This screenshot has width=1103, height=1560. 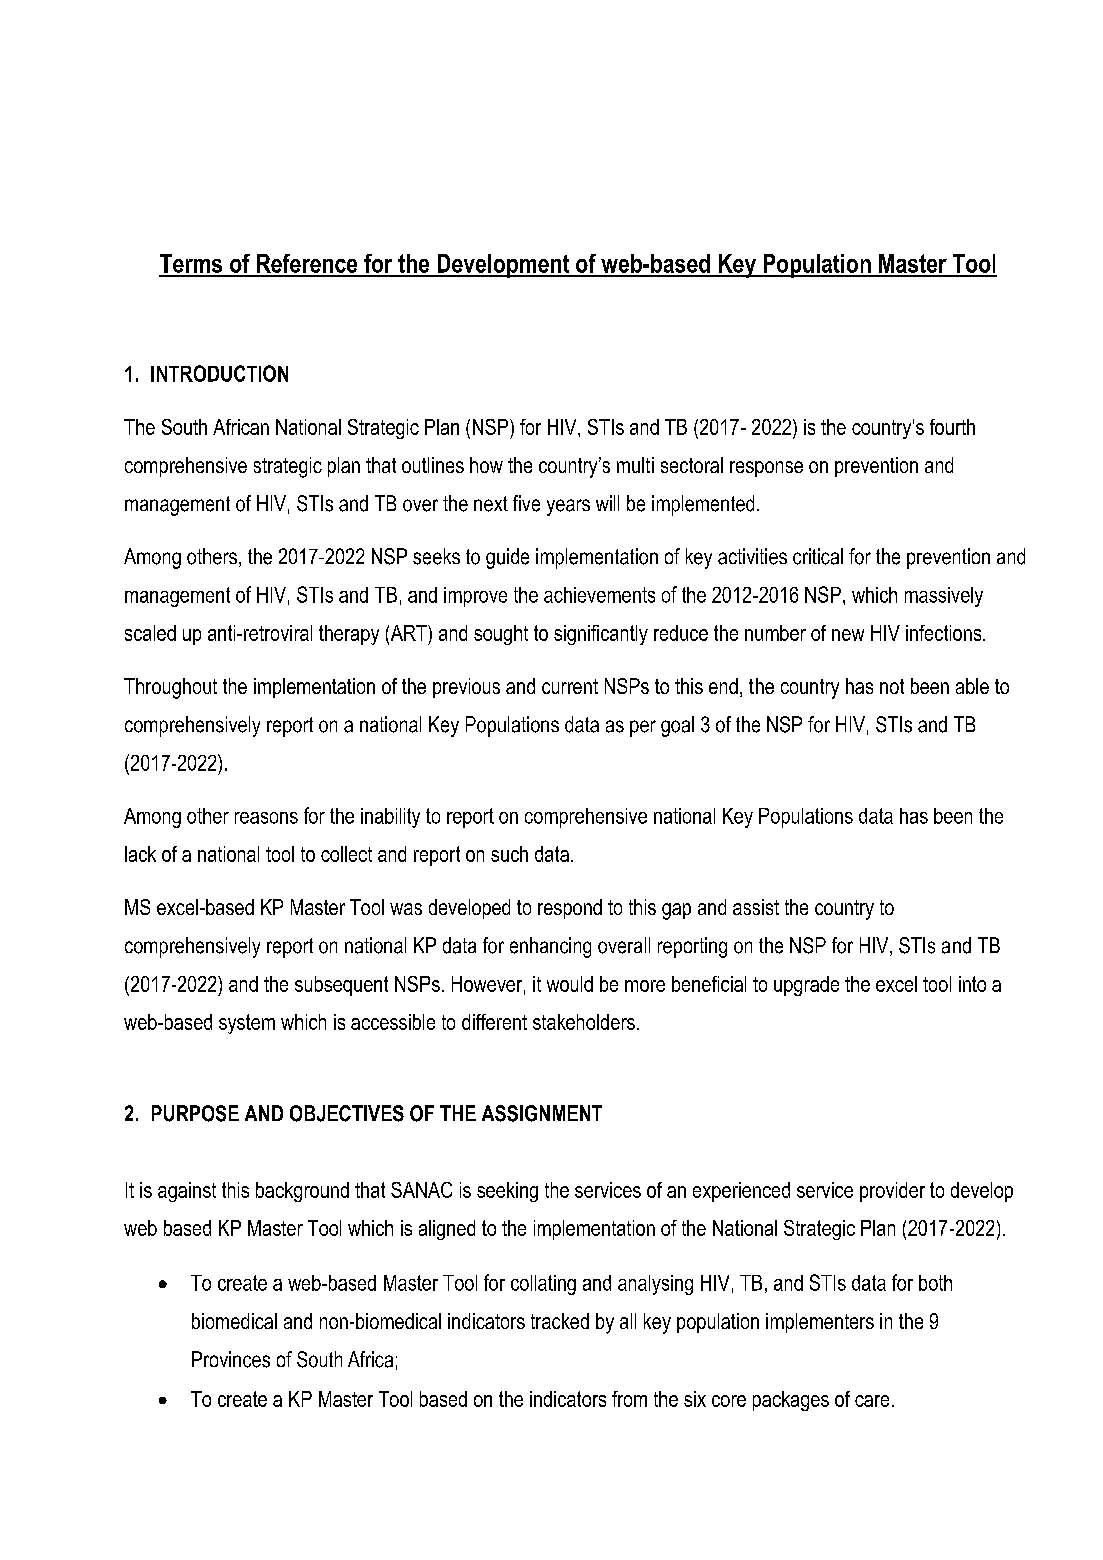 What do you see at coordinates (509, 854) in the screenshot?
I see `such` at bounding box center [509, 854].
